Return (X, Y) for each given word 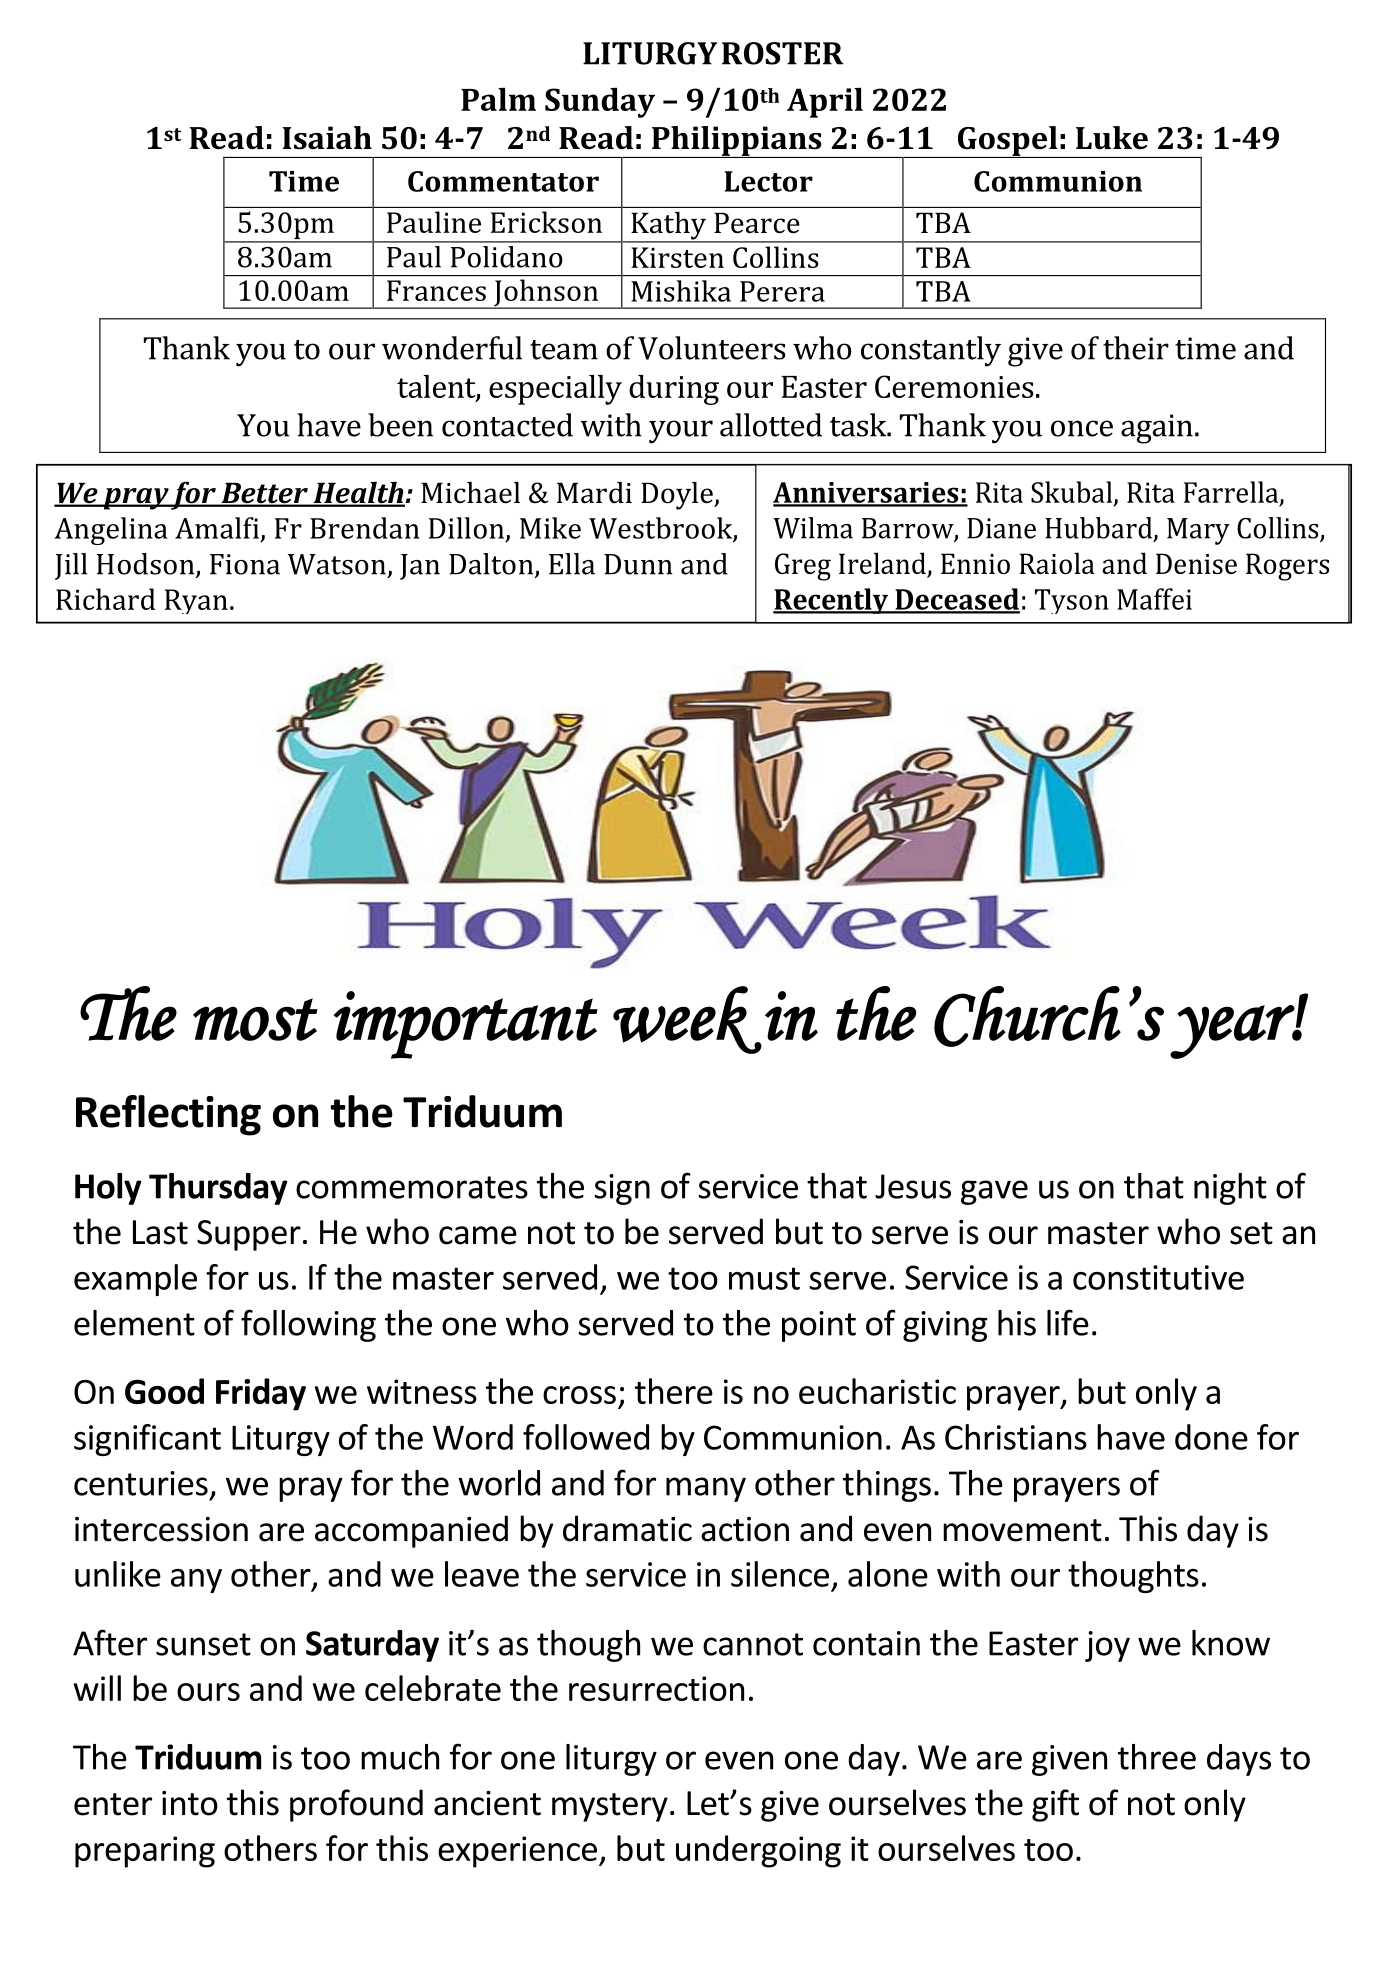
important (466, 1025)
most (255, 1019)
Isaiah (327, 138)
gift (1055, 1805)
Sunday (600, 102)
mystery (610, 1807)
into (190, 1803)
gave (994, 1192)
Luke (1112, 138)
